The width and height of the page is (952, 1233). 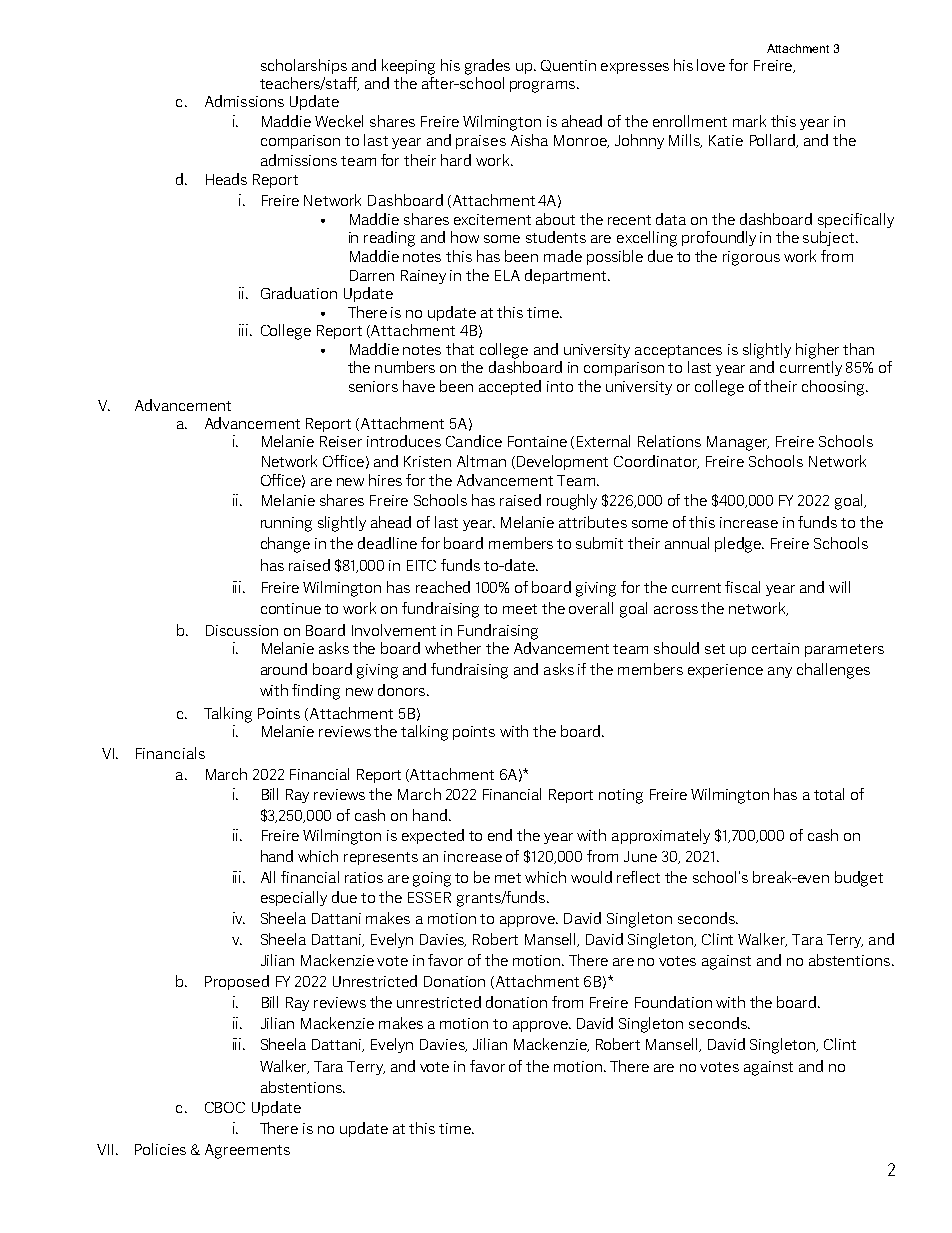 What do you see at coordinates (316, 692) in the page?
I see `finding` at bounding box center [316, 692].
